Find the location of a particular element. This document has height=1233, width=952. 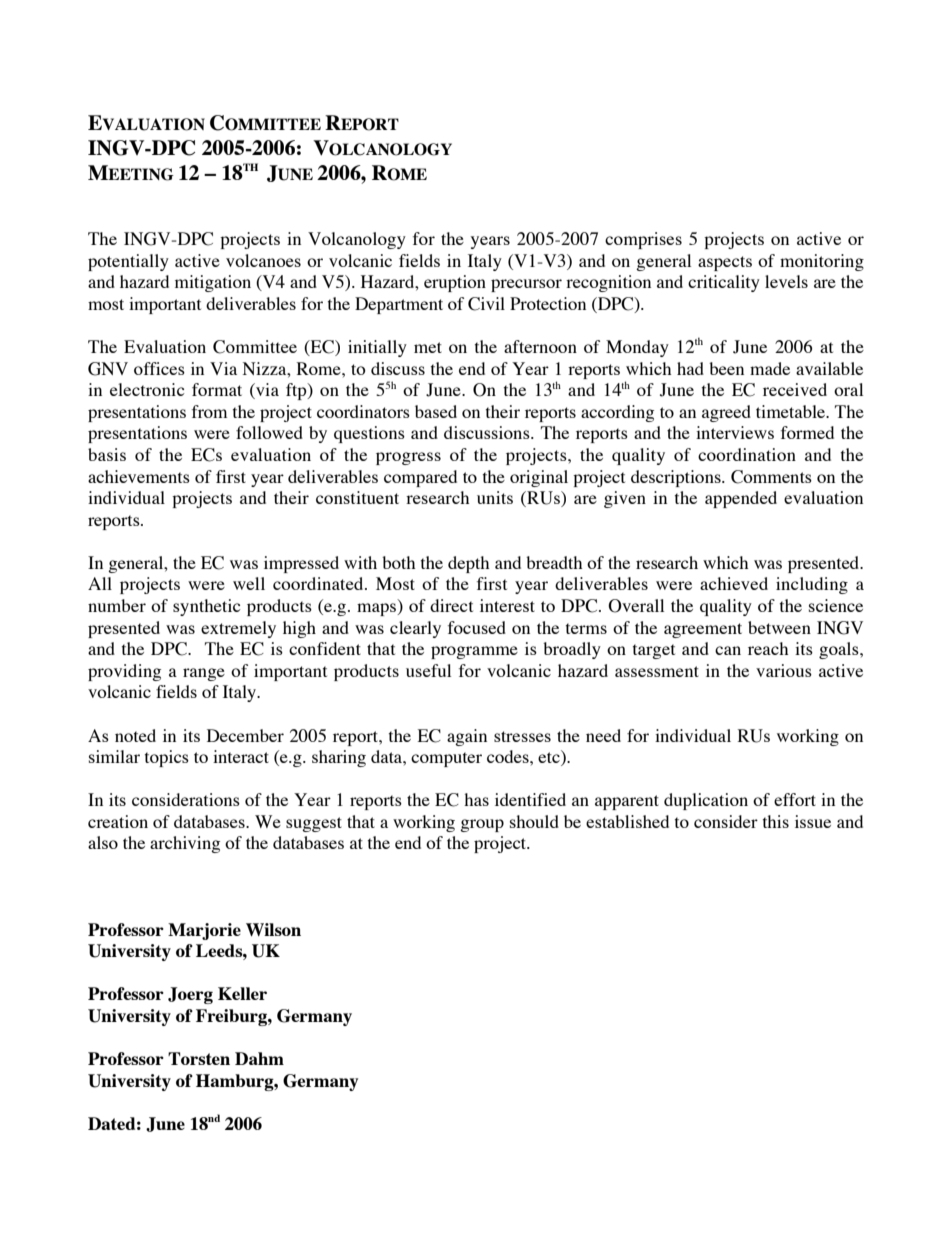

Torsten is located at coordinates (199, 1058).
